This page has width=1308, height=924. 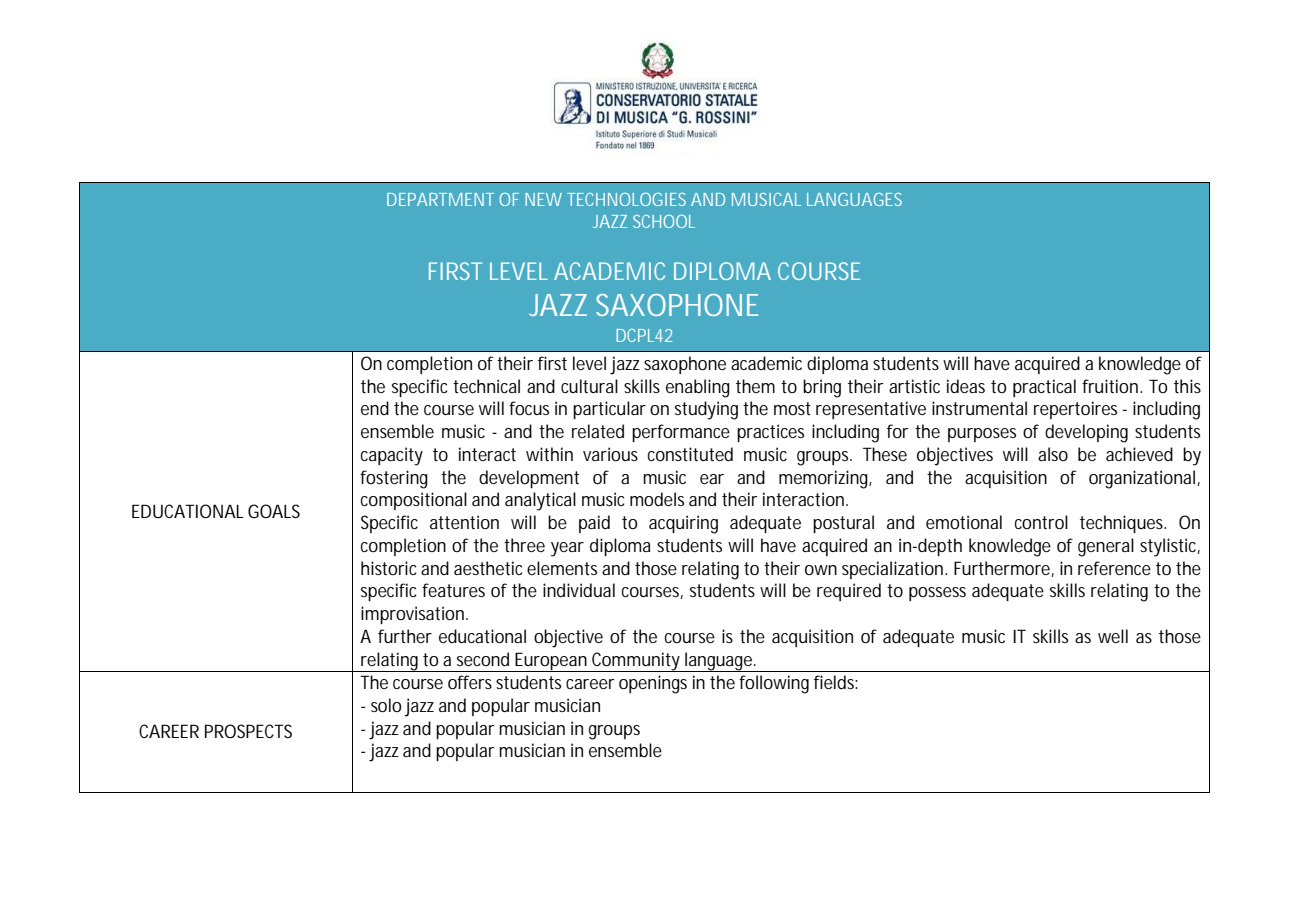 What do you see at coordinates (440, 199) in the page?
I see `DEPARTMENT` at bounding box center [440, 199].
